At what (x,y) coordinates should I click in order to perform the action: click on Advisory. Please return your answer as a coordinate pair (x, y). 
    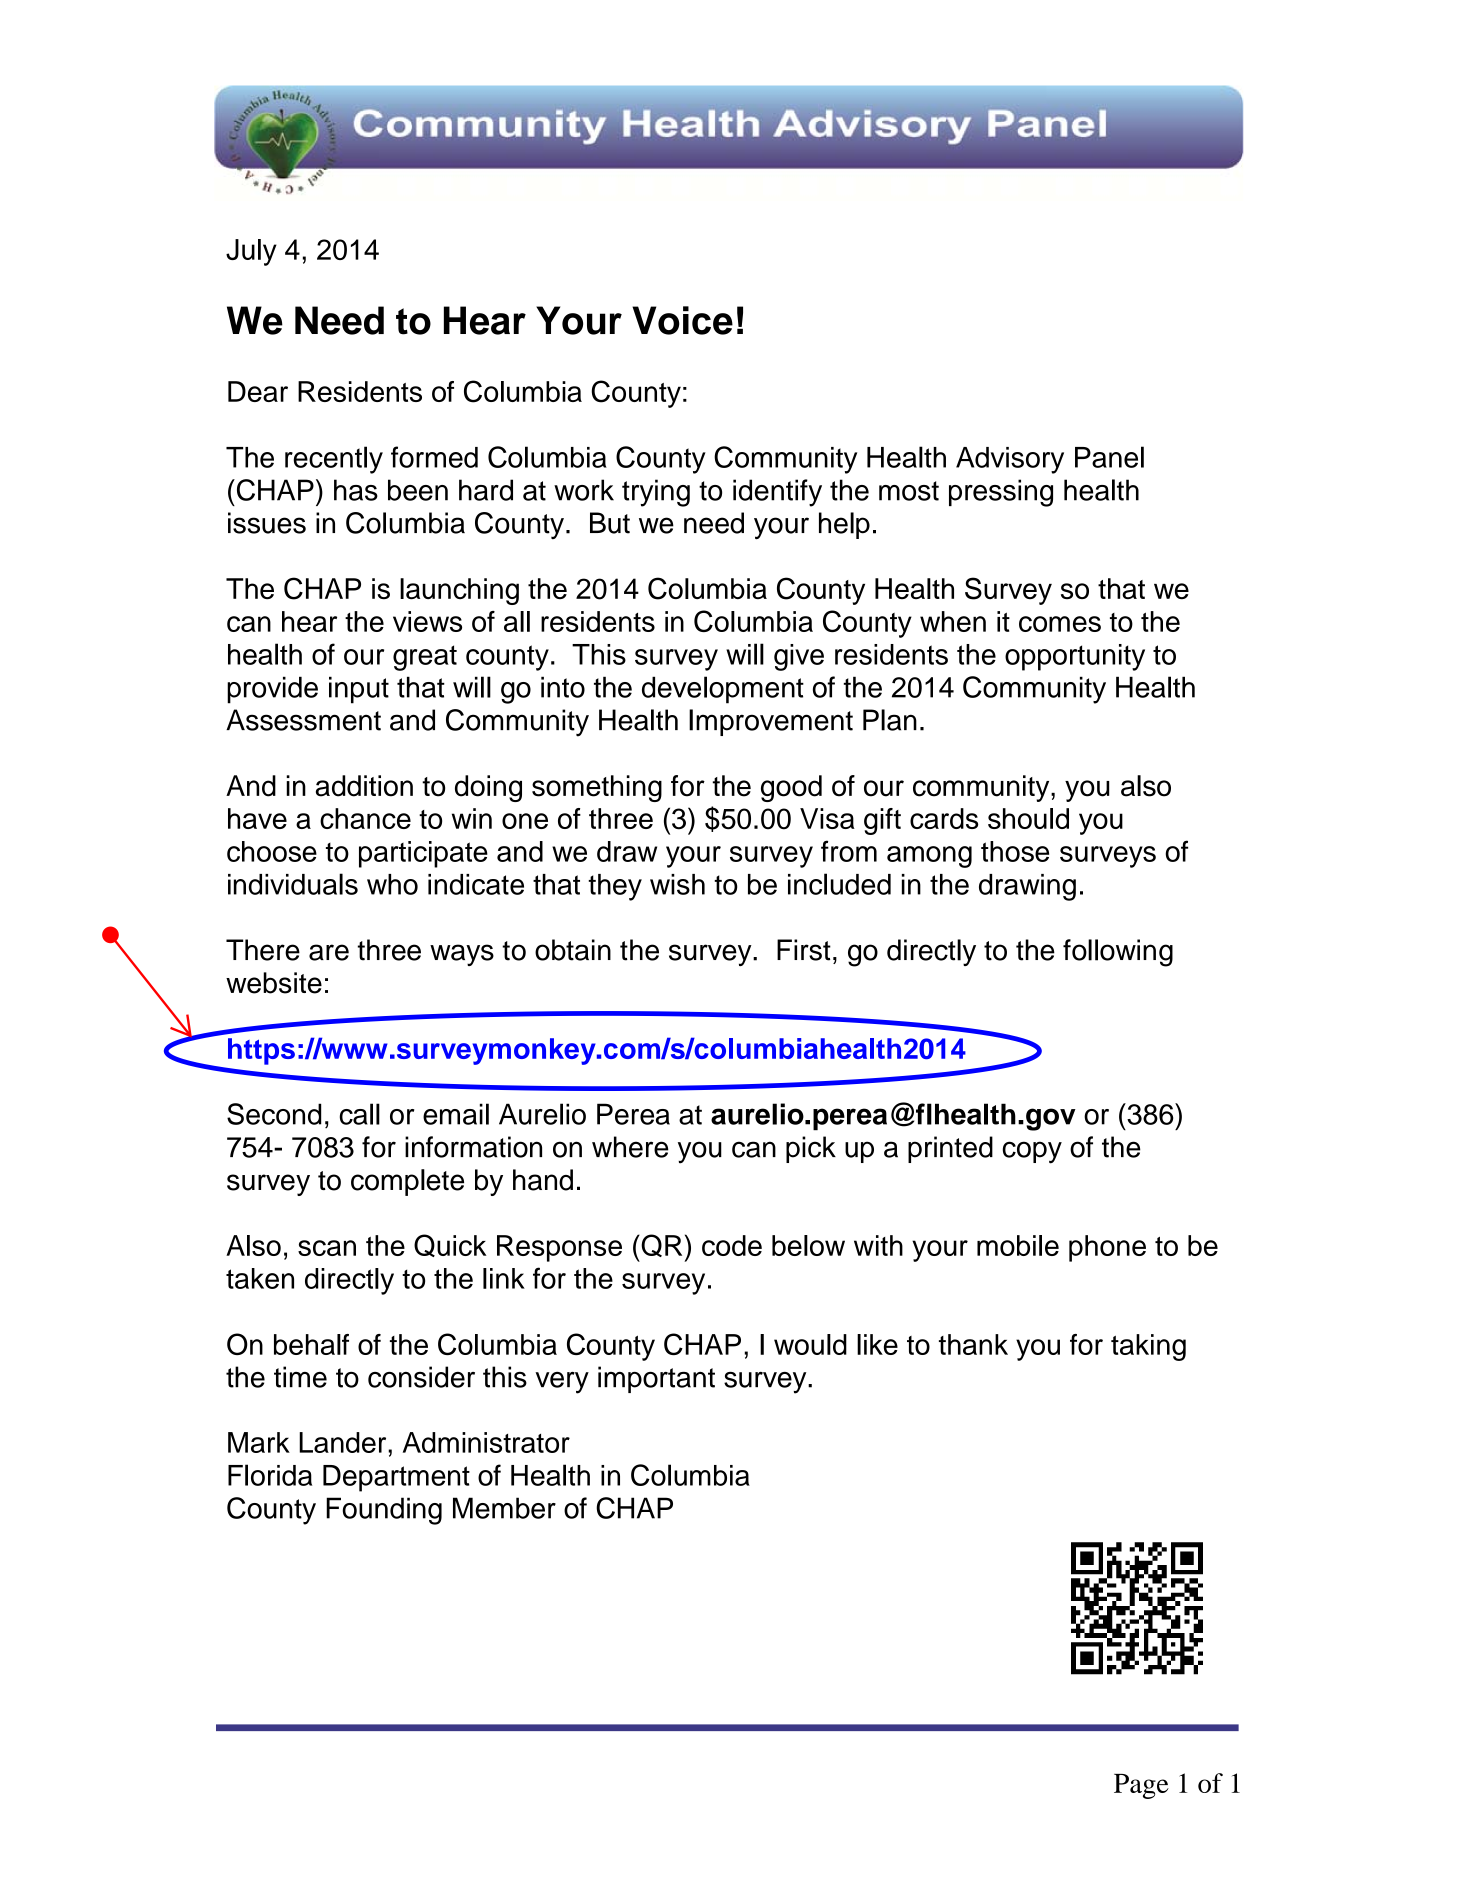
    Looking at the image, I should click on (1010, 460).
